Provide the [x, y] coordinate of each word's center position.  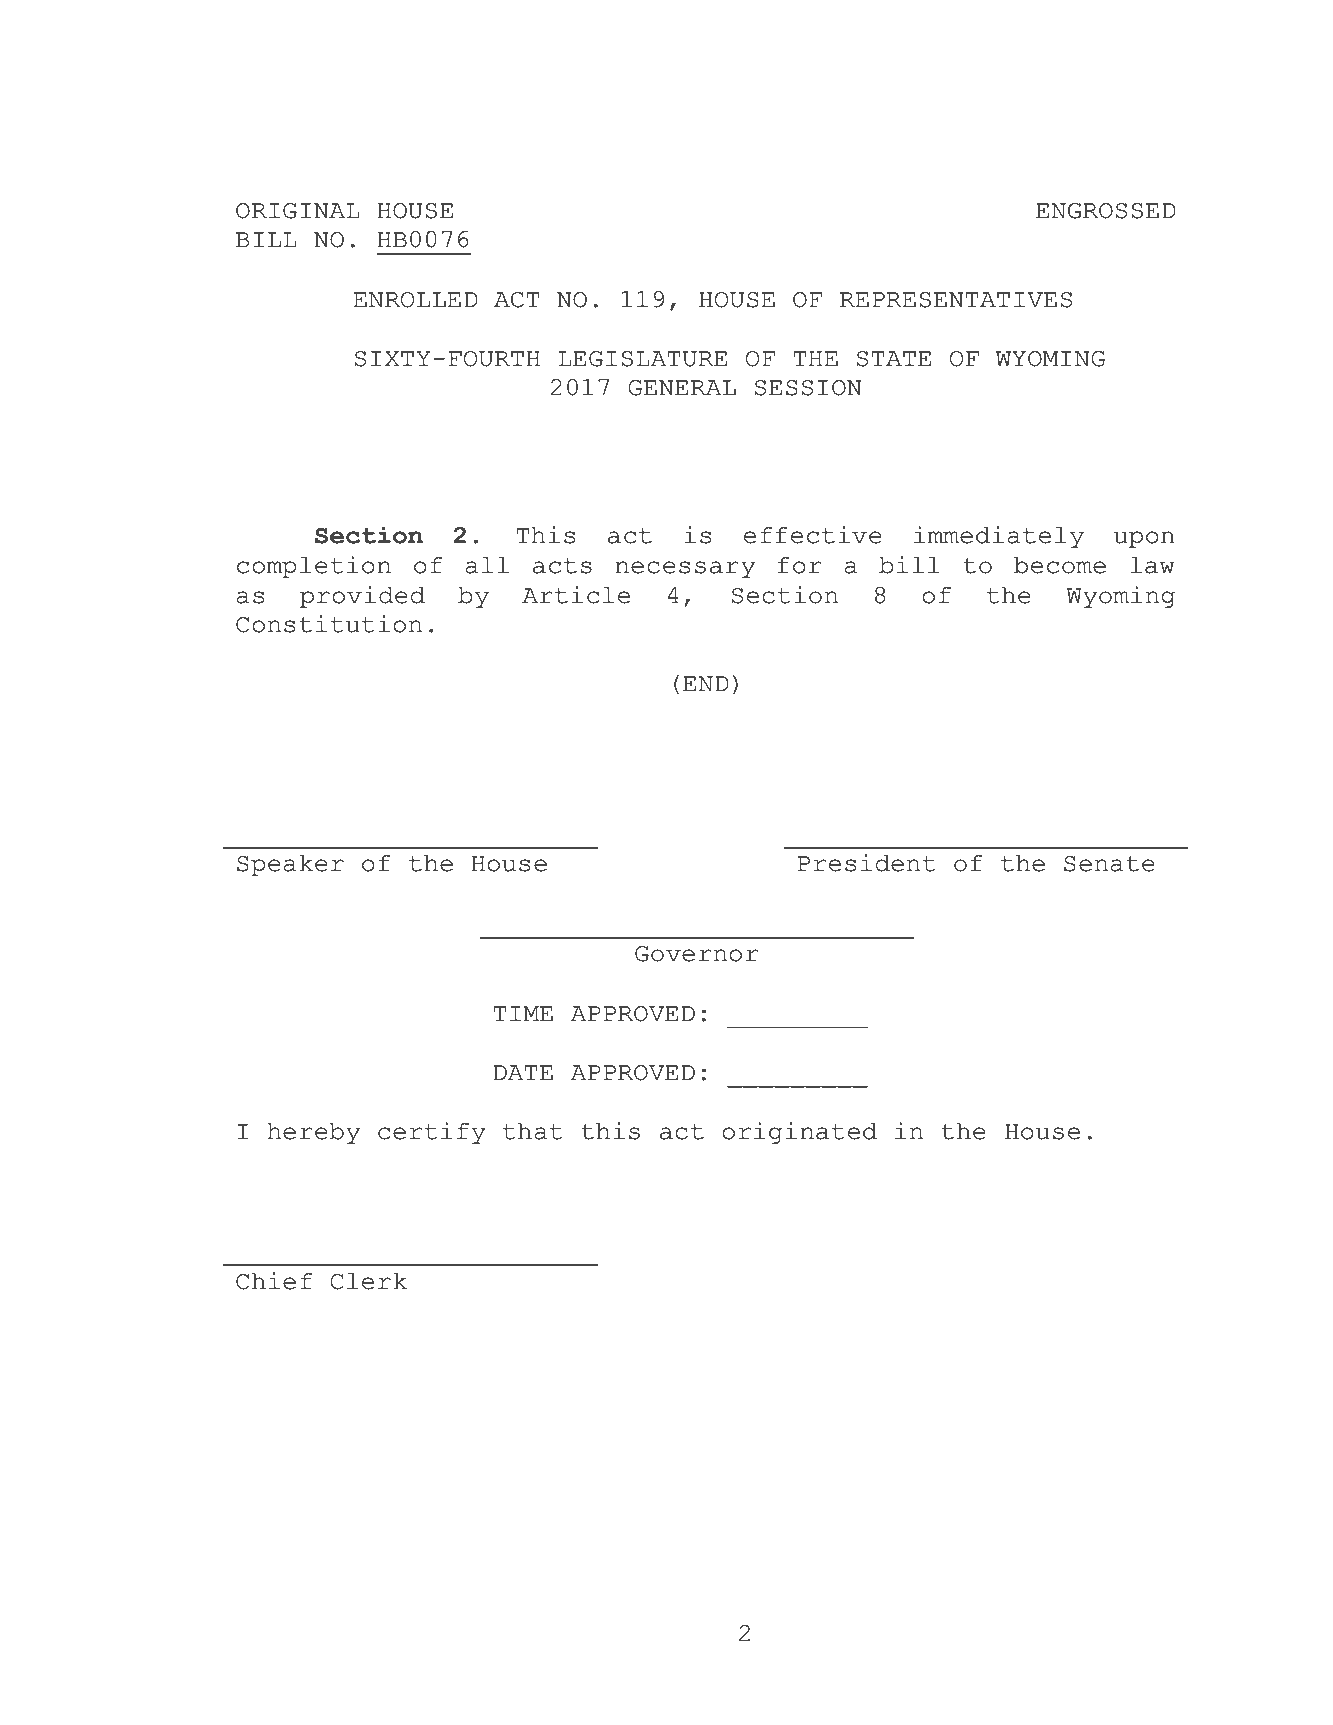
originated [799, 1133]
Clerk [369, 1281]
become [1060, 565]
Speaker [290, 865]
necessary [685, 569]
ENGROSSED [1106, 211]
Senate [1109, 864]
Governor [697, 954]
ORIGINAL [298, 211]
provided [362, 597]
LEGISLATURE [642, 359]
